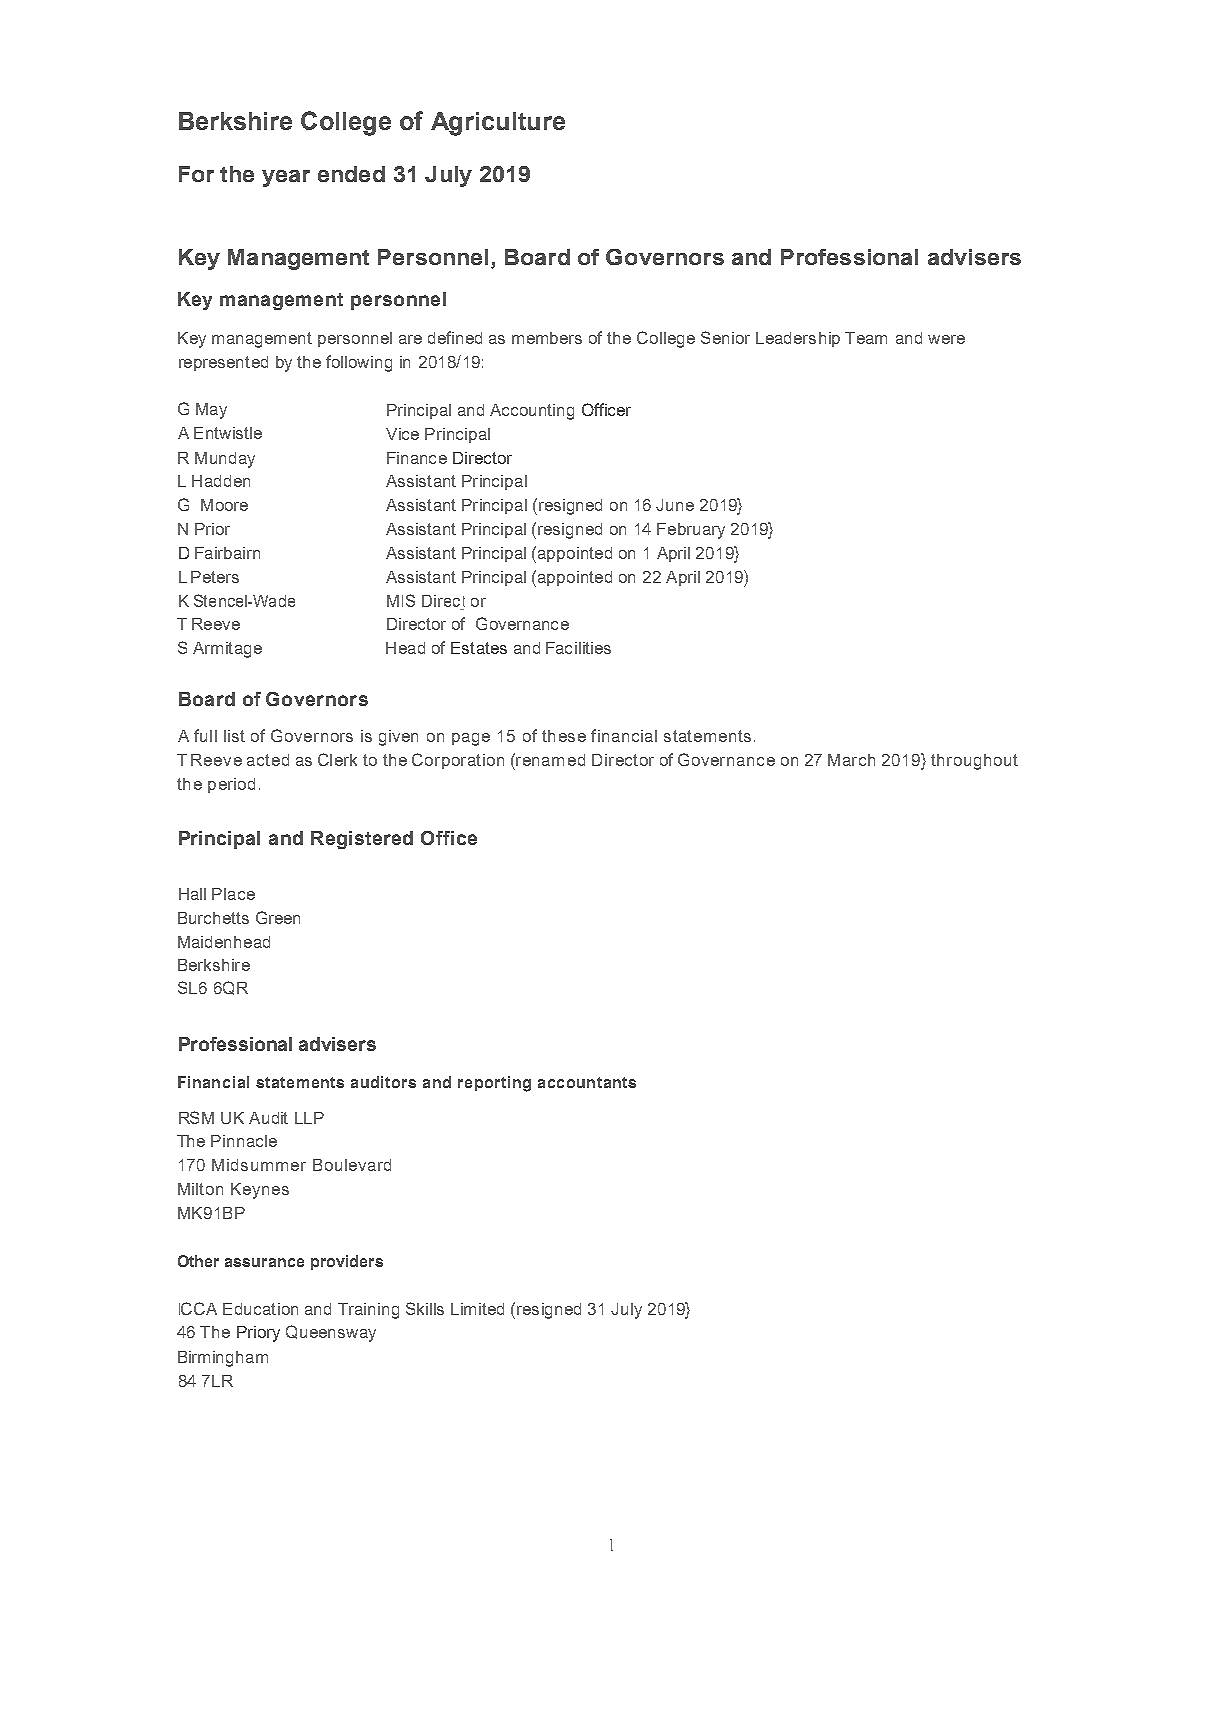 The width and height of the page is (1228, 1722). I want to click on year, so click(286, 178).
